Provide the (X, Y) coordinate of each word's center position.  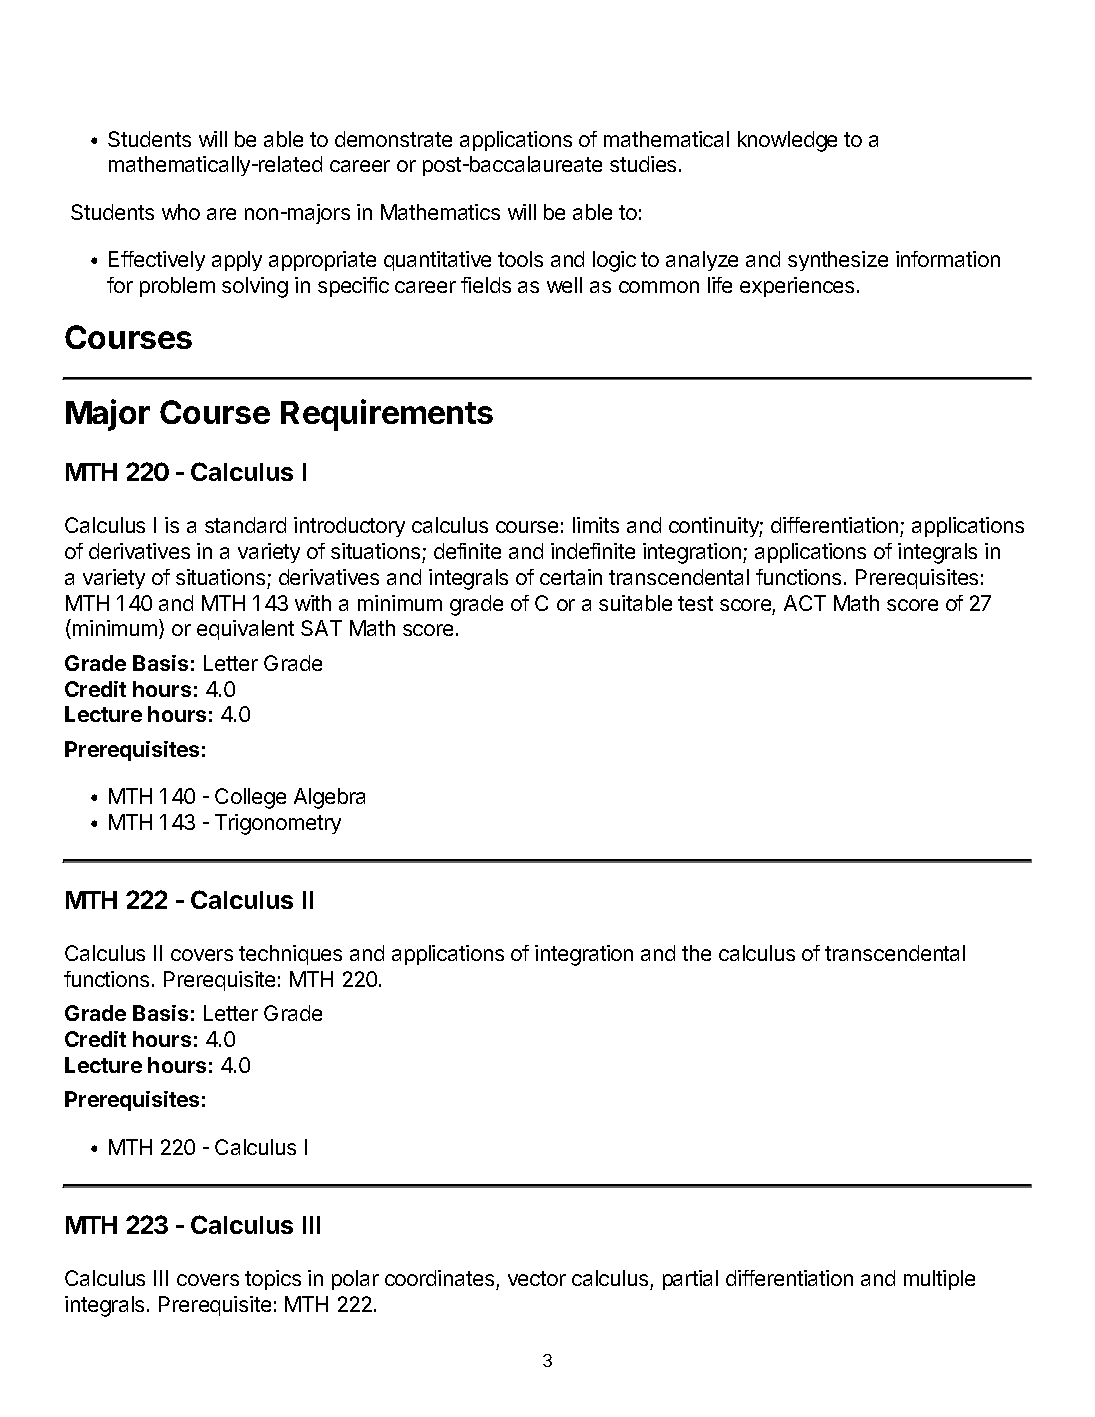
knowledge (787, 141)
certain (571, 577)
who (181, 212)
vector (537, 1278)
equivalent (245, 630)
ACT (805, 603)
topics (273, 1280)
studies (643, 164)
